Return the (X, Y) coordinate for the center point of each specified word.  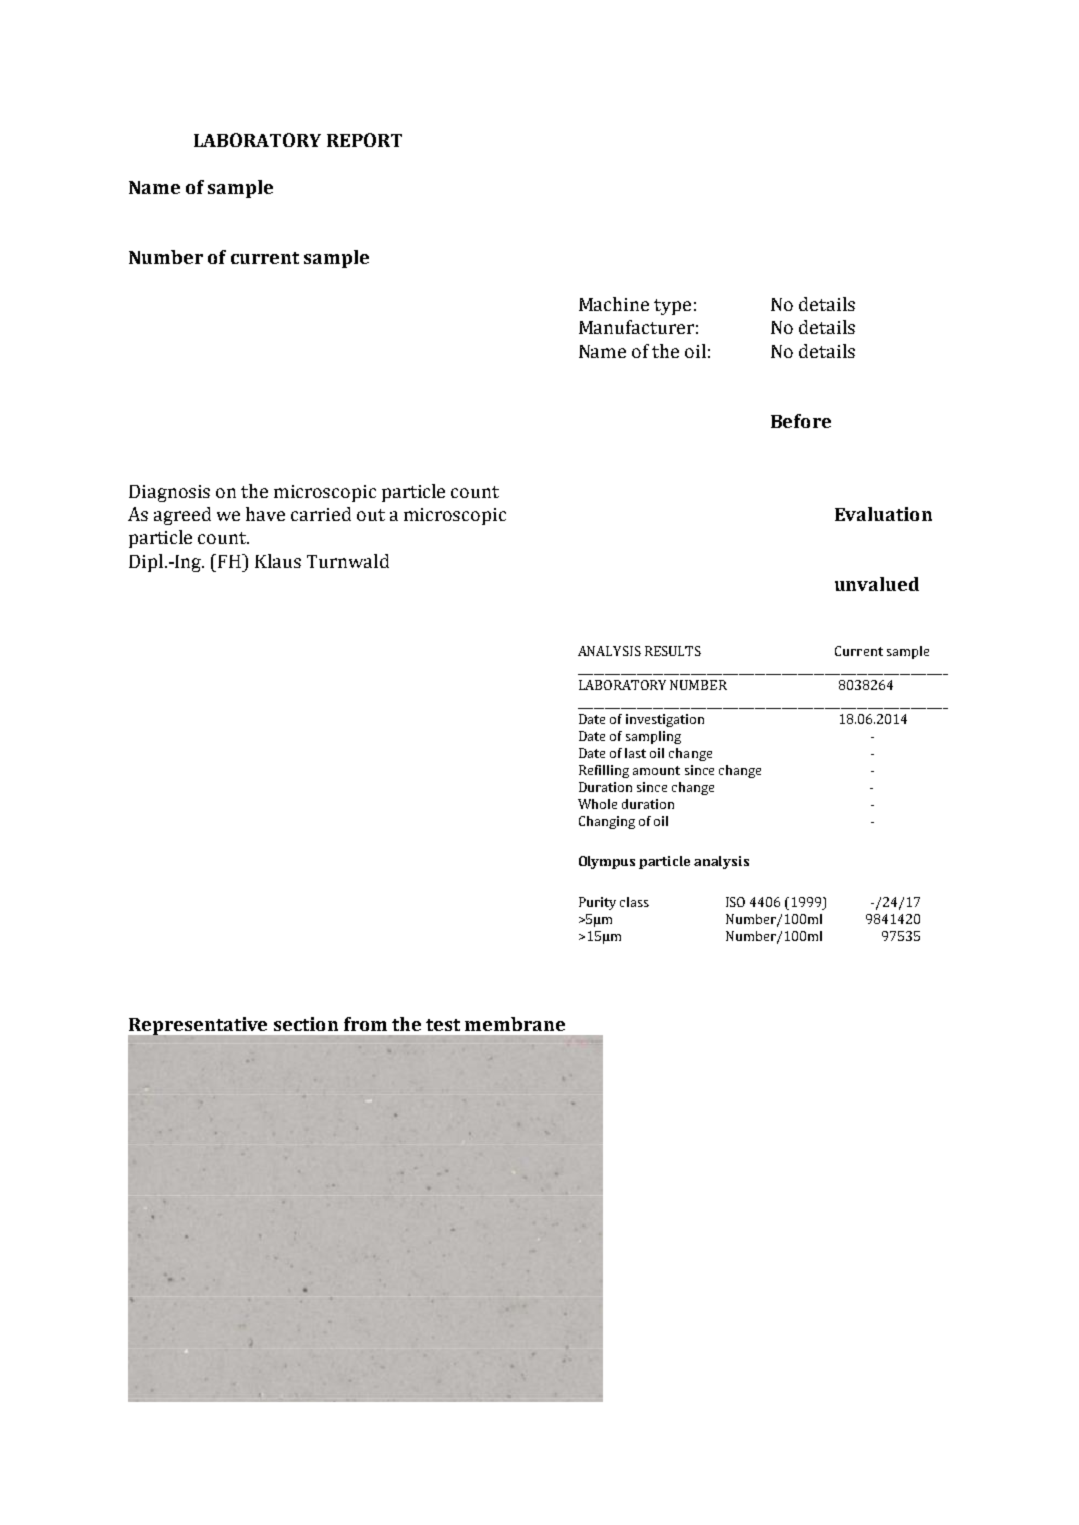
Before (801, 421)
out (371, 515)
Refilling (604, 771)
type (672, 307)
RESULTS (673, 651)
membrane (515, 1024)
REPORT (364, 140)
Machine (614, 304)
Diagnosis (169, 493)
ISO (735, 902)
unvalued (877, 584)
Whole (597, 804)
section (306, 1024)
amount (656, 770)
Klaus (278, 561)
